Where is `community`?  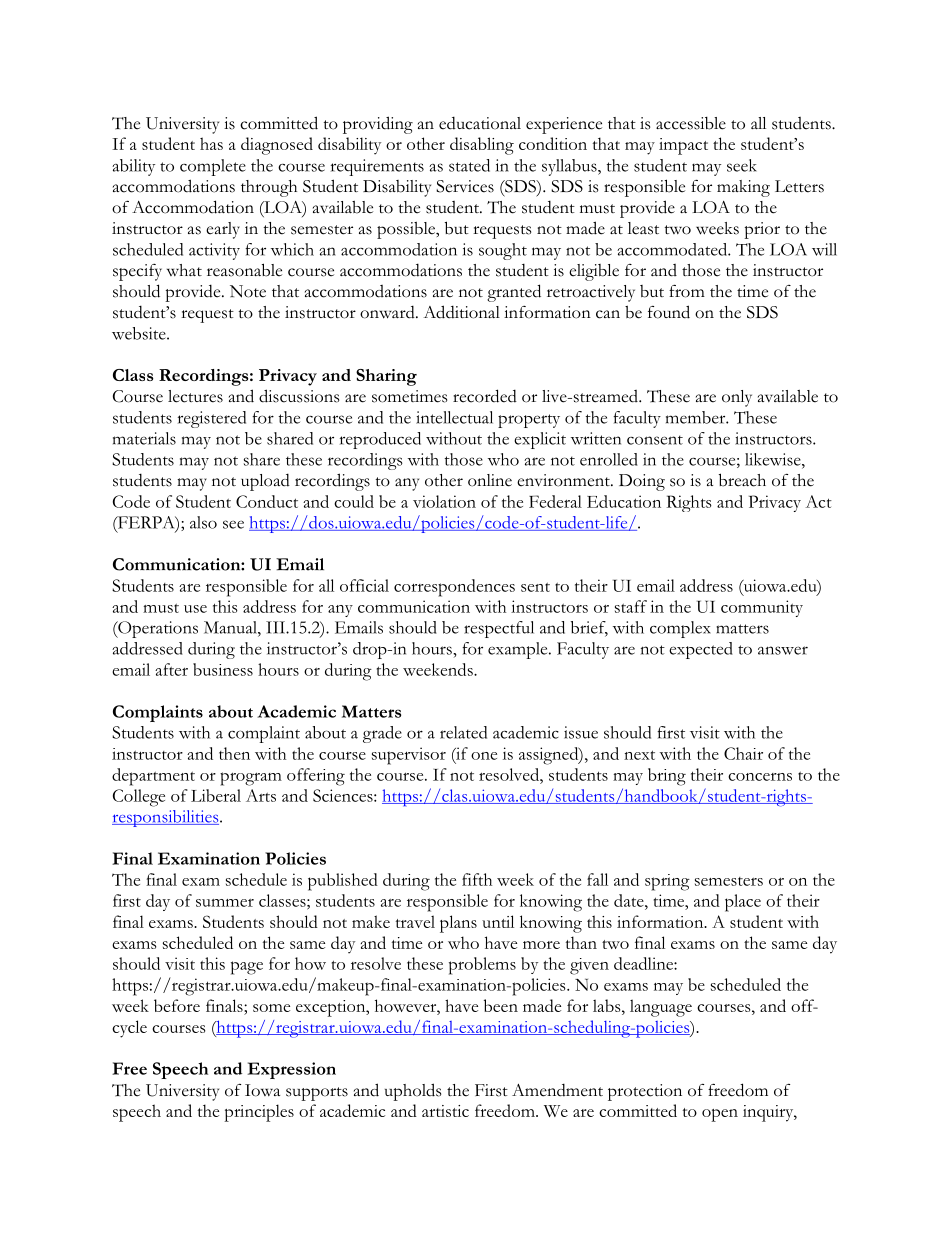
community is located at coordinates (762, 608).
